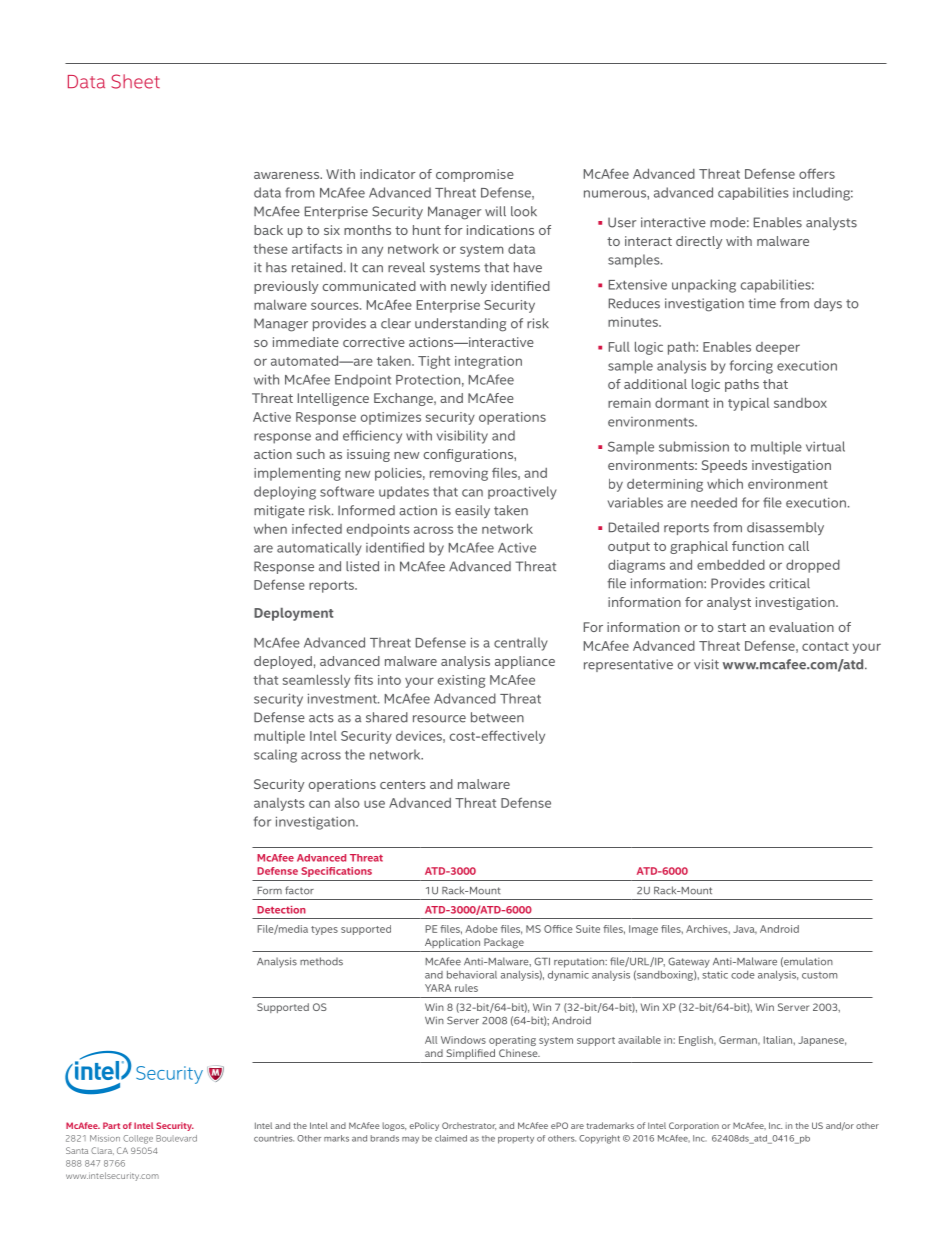 The height and width of the screenshot is (1233, 952). Describe the element at coordinates (475, 175) in the screenshot. I see `compromise` at that location.
